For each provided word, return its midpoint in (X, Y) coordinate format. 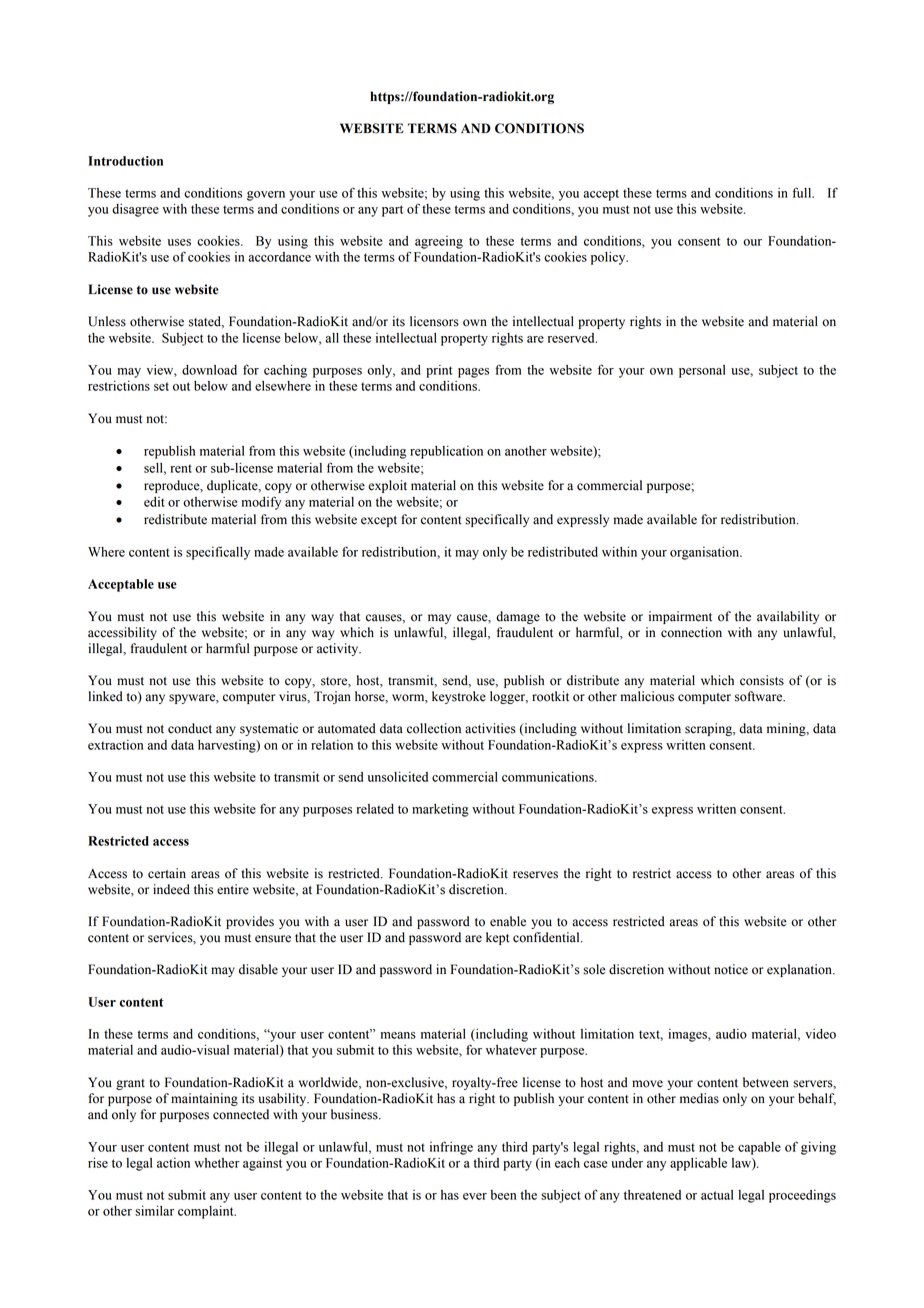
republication (446, 452)
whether (217, 1163)
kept (498, 938)
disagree (135, 210)
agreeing (439, 242)
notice (731, 969)
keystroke (459, 697)
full (803, 192)
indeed (171, 889)
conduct (190, 728)
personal (702, 371)
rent (181, 468)
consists (762, 680)
